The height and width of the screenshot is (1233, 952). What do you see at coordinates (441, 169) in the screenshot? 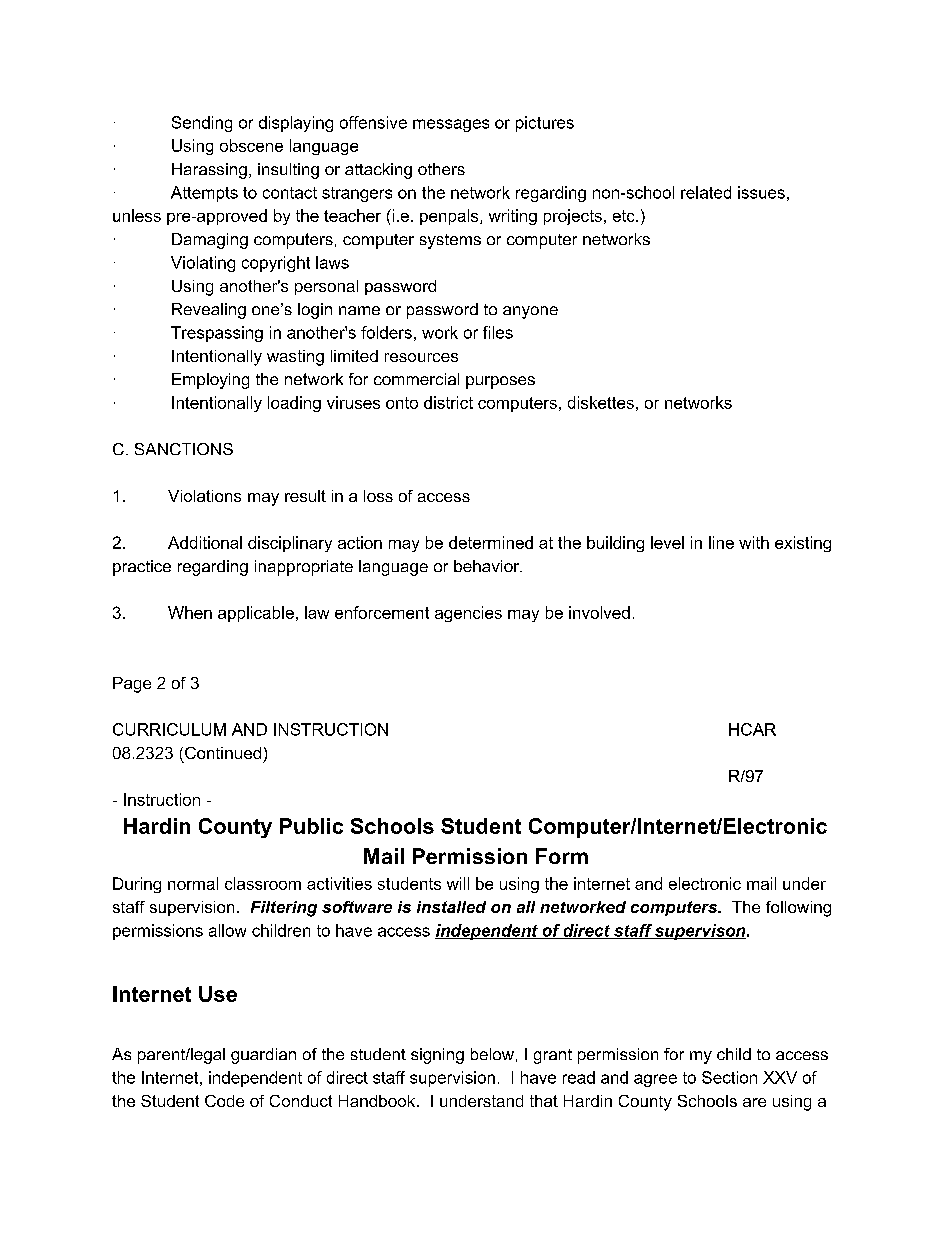
I see `others` at bounding box center [441, 169].
